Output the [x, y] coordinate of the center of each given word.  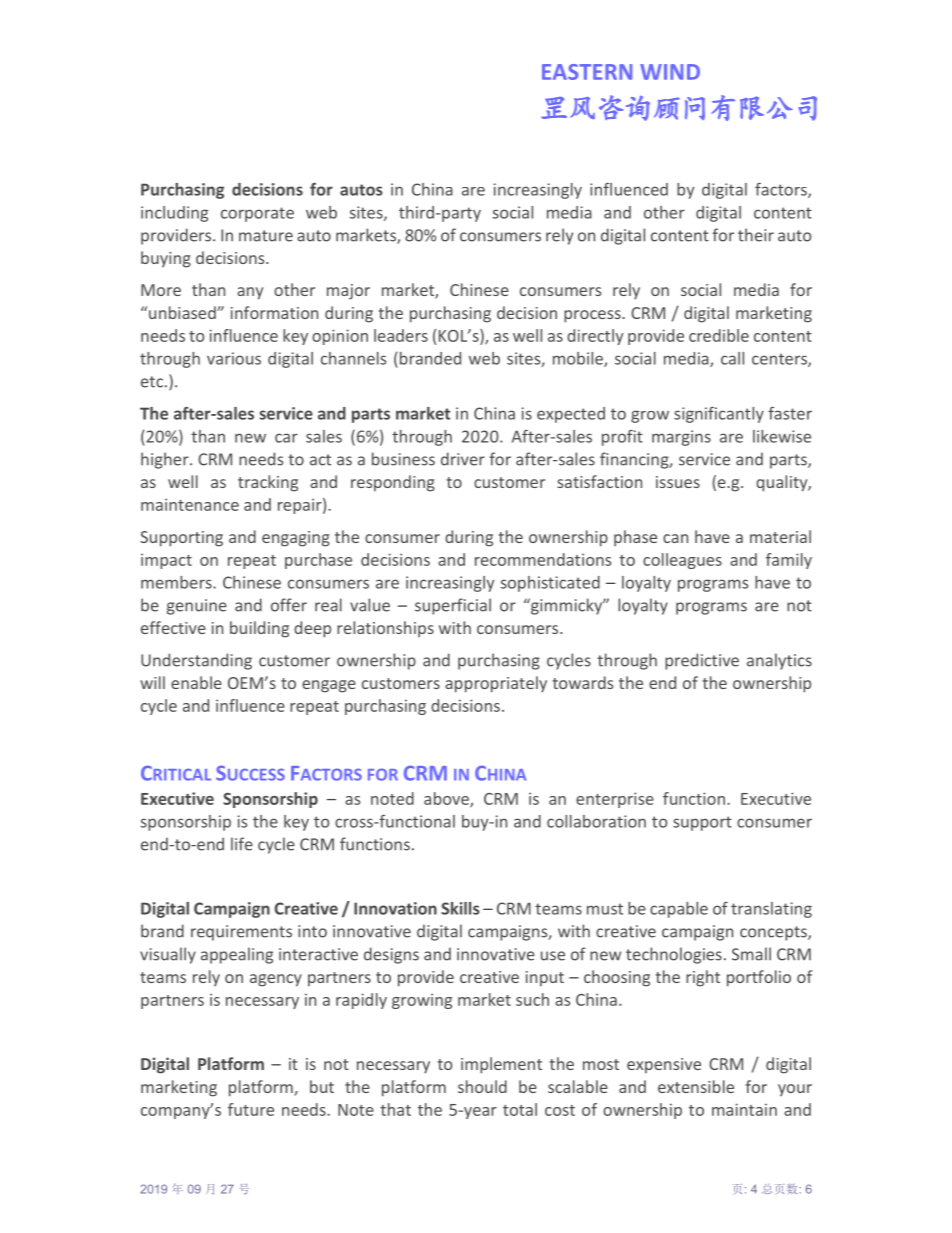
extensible [696, 1086]
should [482, 1086]
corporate [257, 214]
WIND [670, 72]
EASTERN [587, 72]
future [251, 1109]
